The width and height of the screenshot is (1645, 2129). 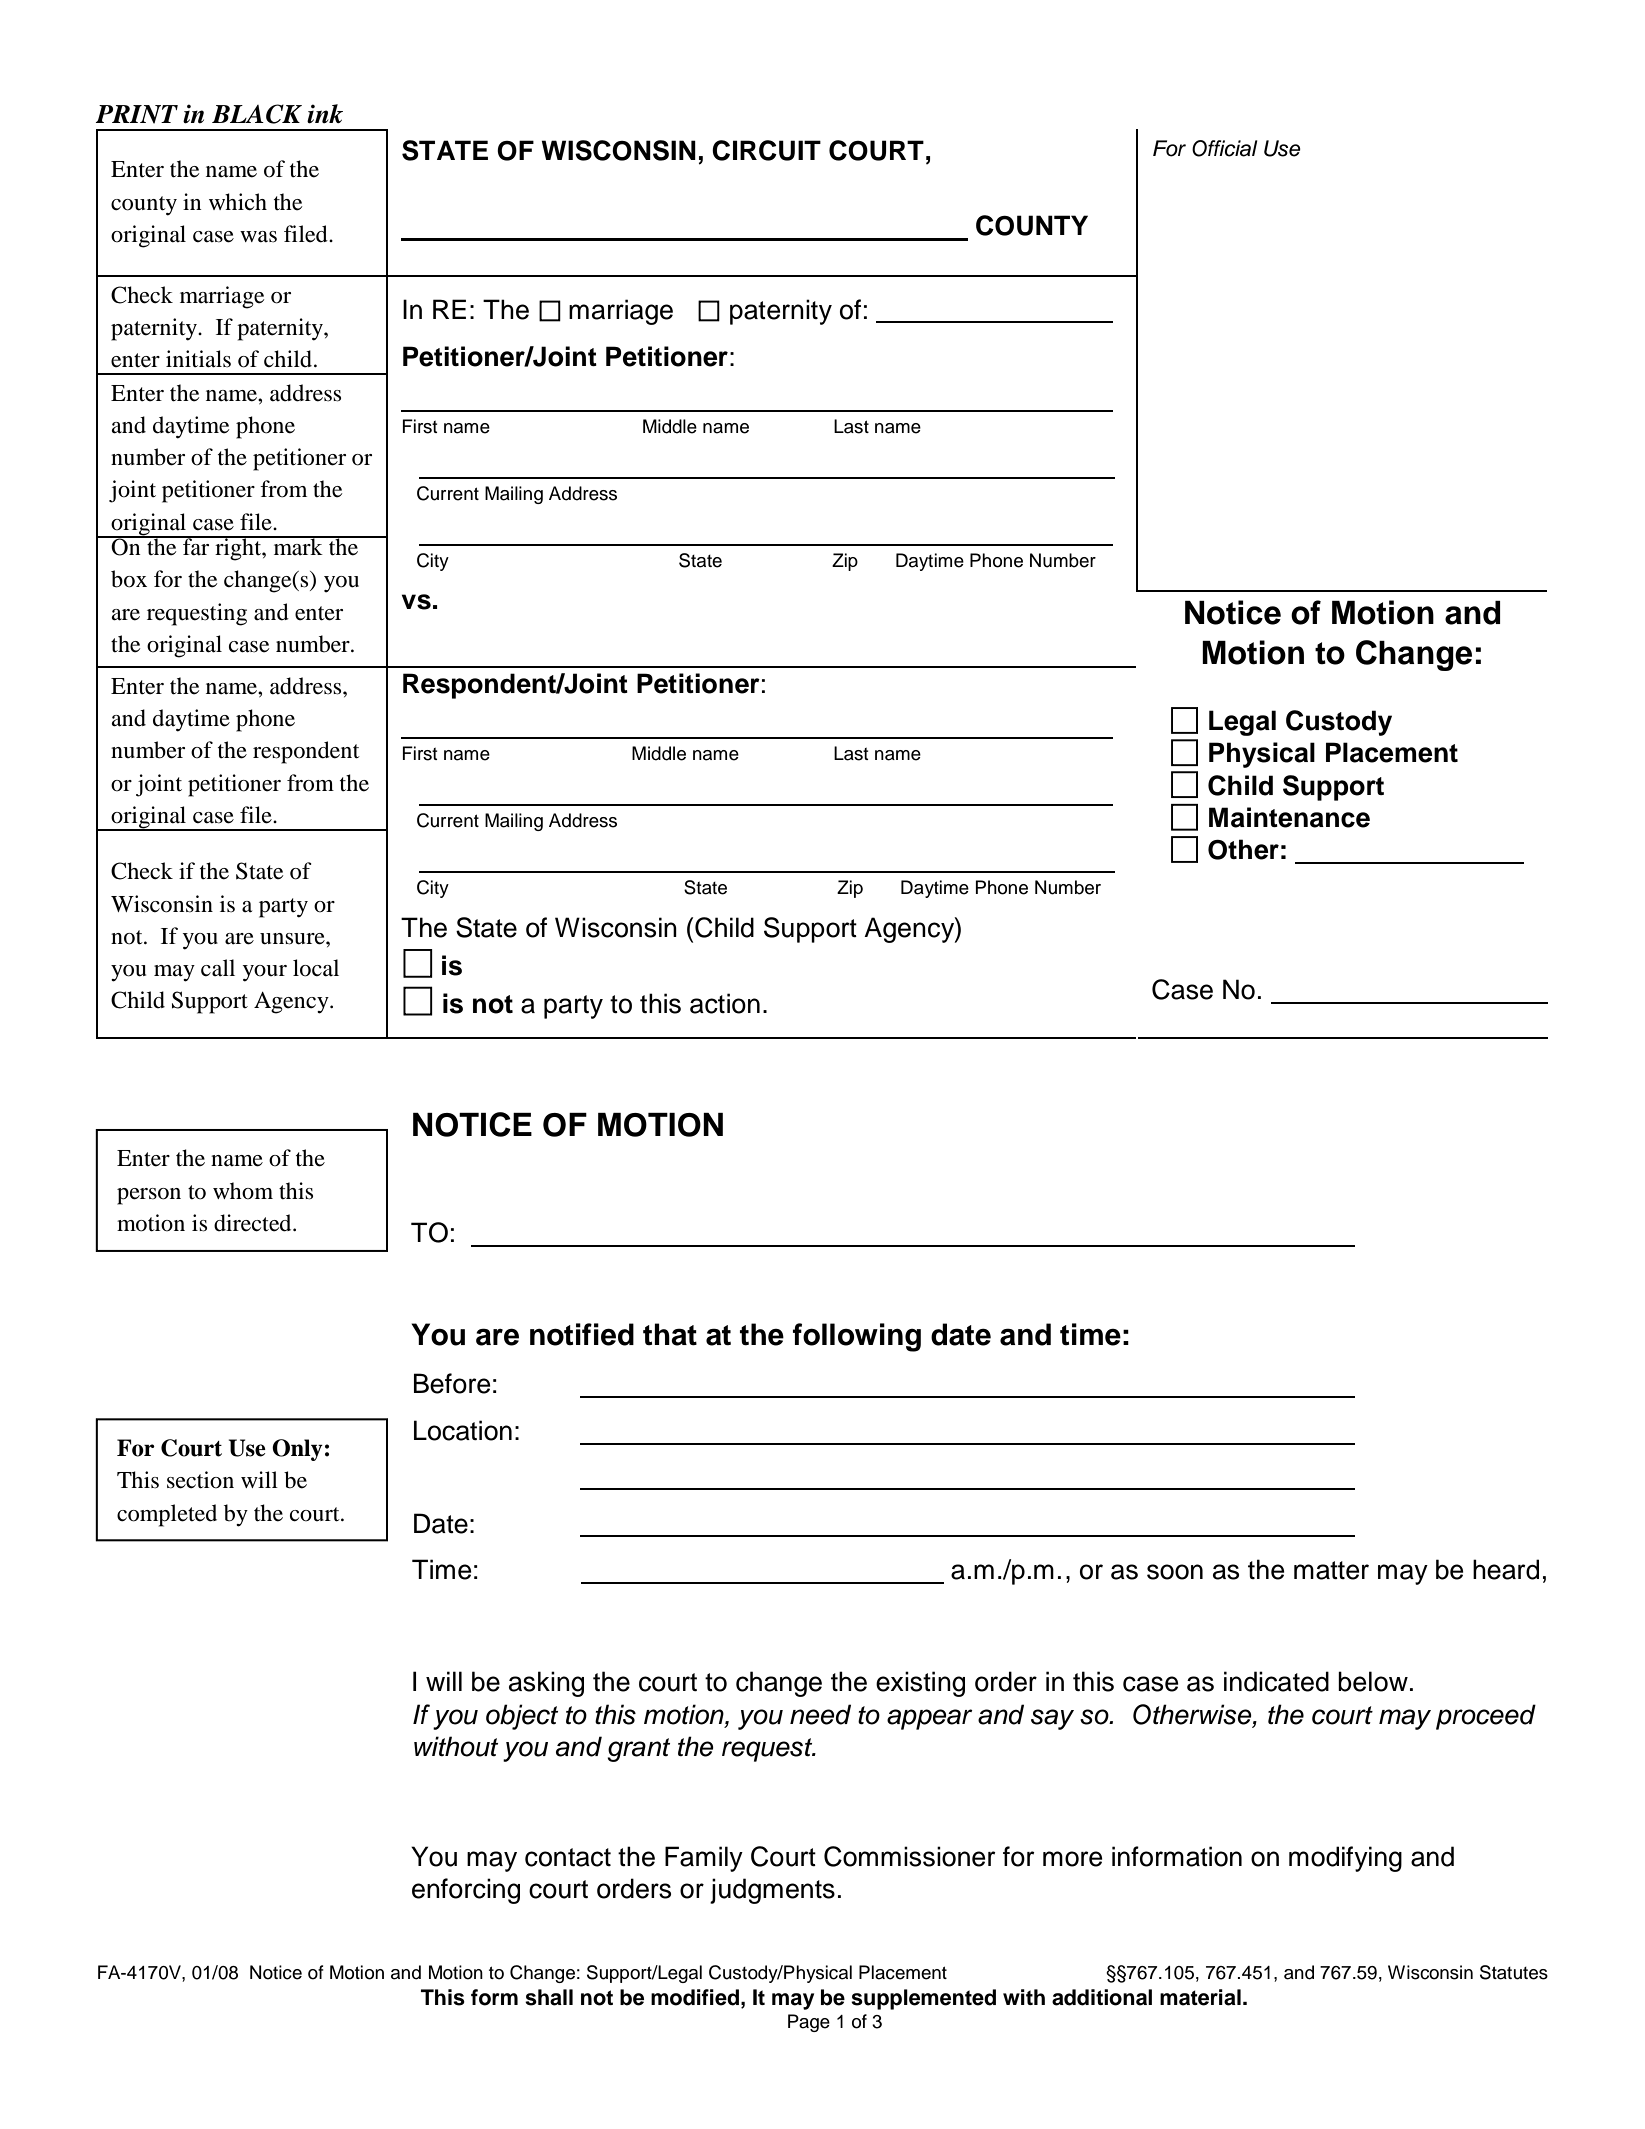 I want to click on enforcing, so click(x=466, y=1891).
